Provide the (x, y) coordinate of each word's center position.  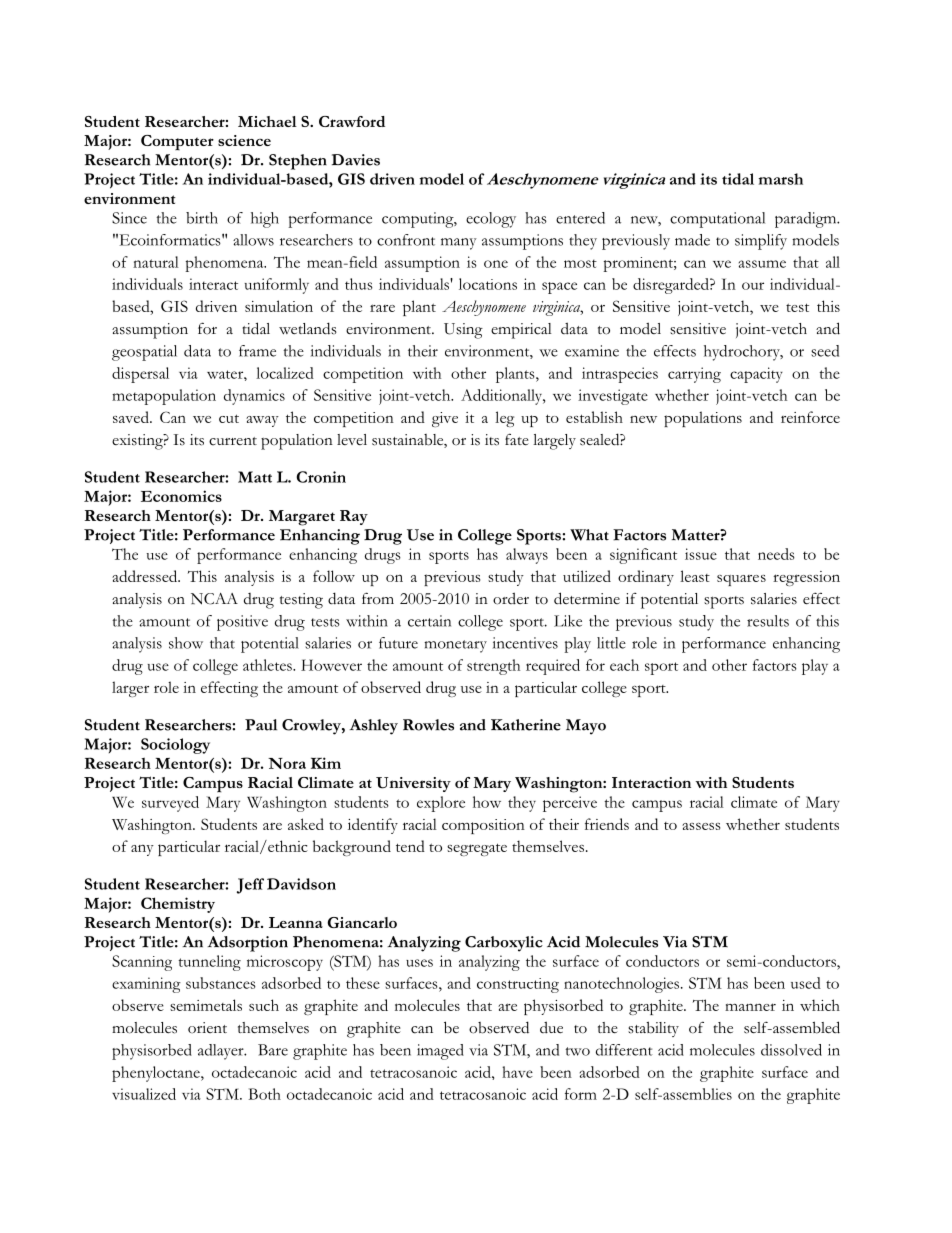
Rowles (428, 725)
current (233, 441)
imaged (440, 1052)
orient (207, 1028)
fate (517, 440)
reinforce (810, 417)
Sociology (175, 746)
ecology (491, 220)
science (244, 140)
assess (701, 826)
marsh (781, 179)
